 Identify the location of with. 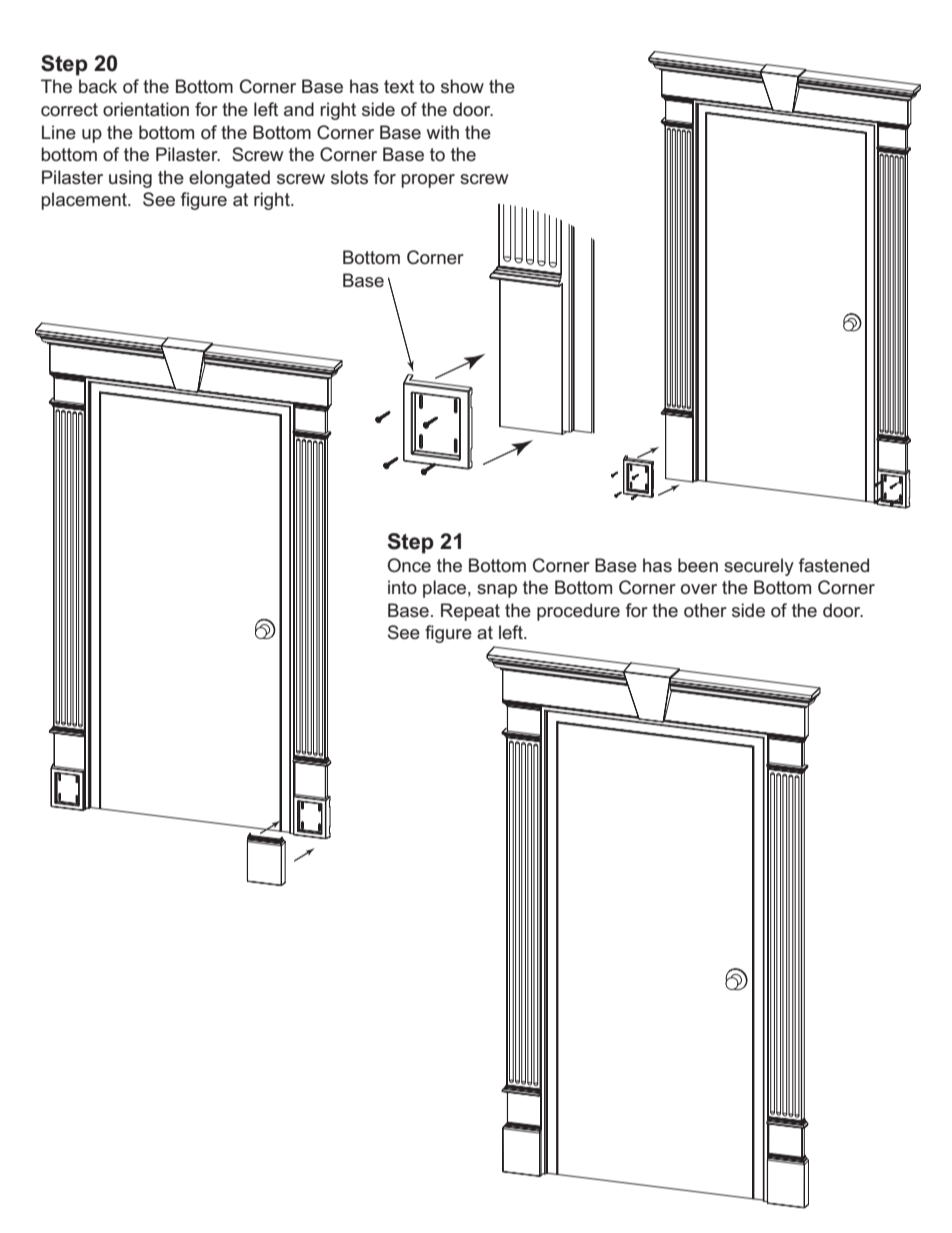
(443, 132).
